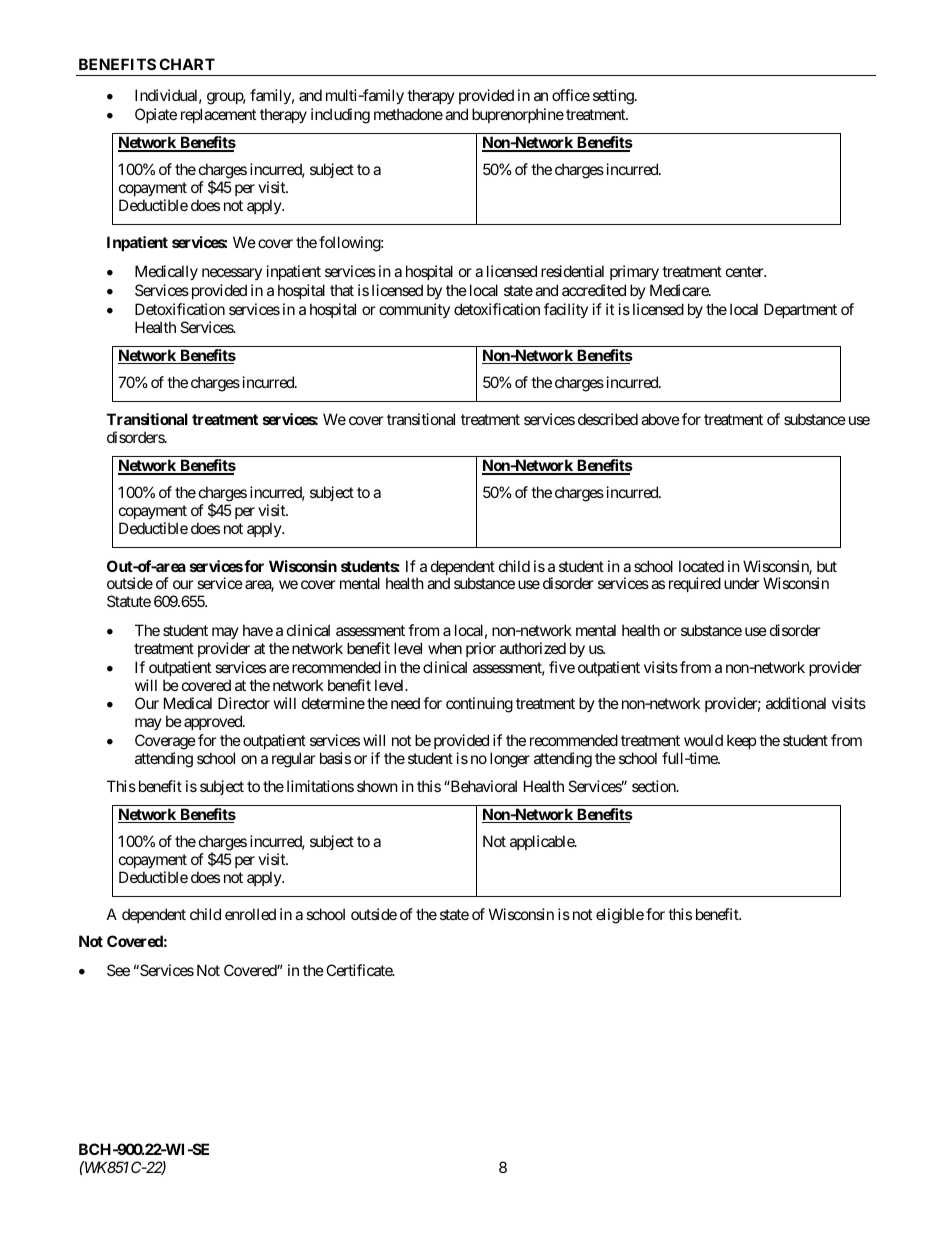 Image resolution: width=952 pixels, height=1233 pixels. I want to click on located, so click(701, 566).
